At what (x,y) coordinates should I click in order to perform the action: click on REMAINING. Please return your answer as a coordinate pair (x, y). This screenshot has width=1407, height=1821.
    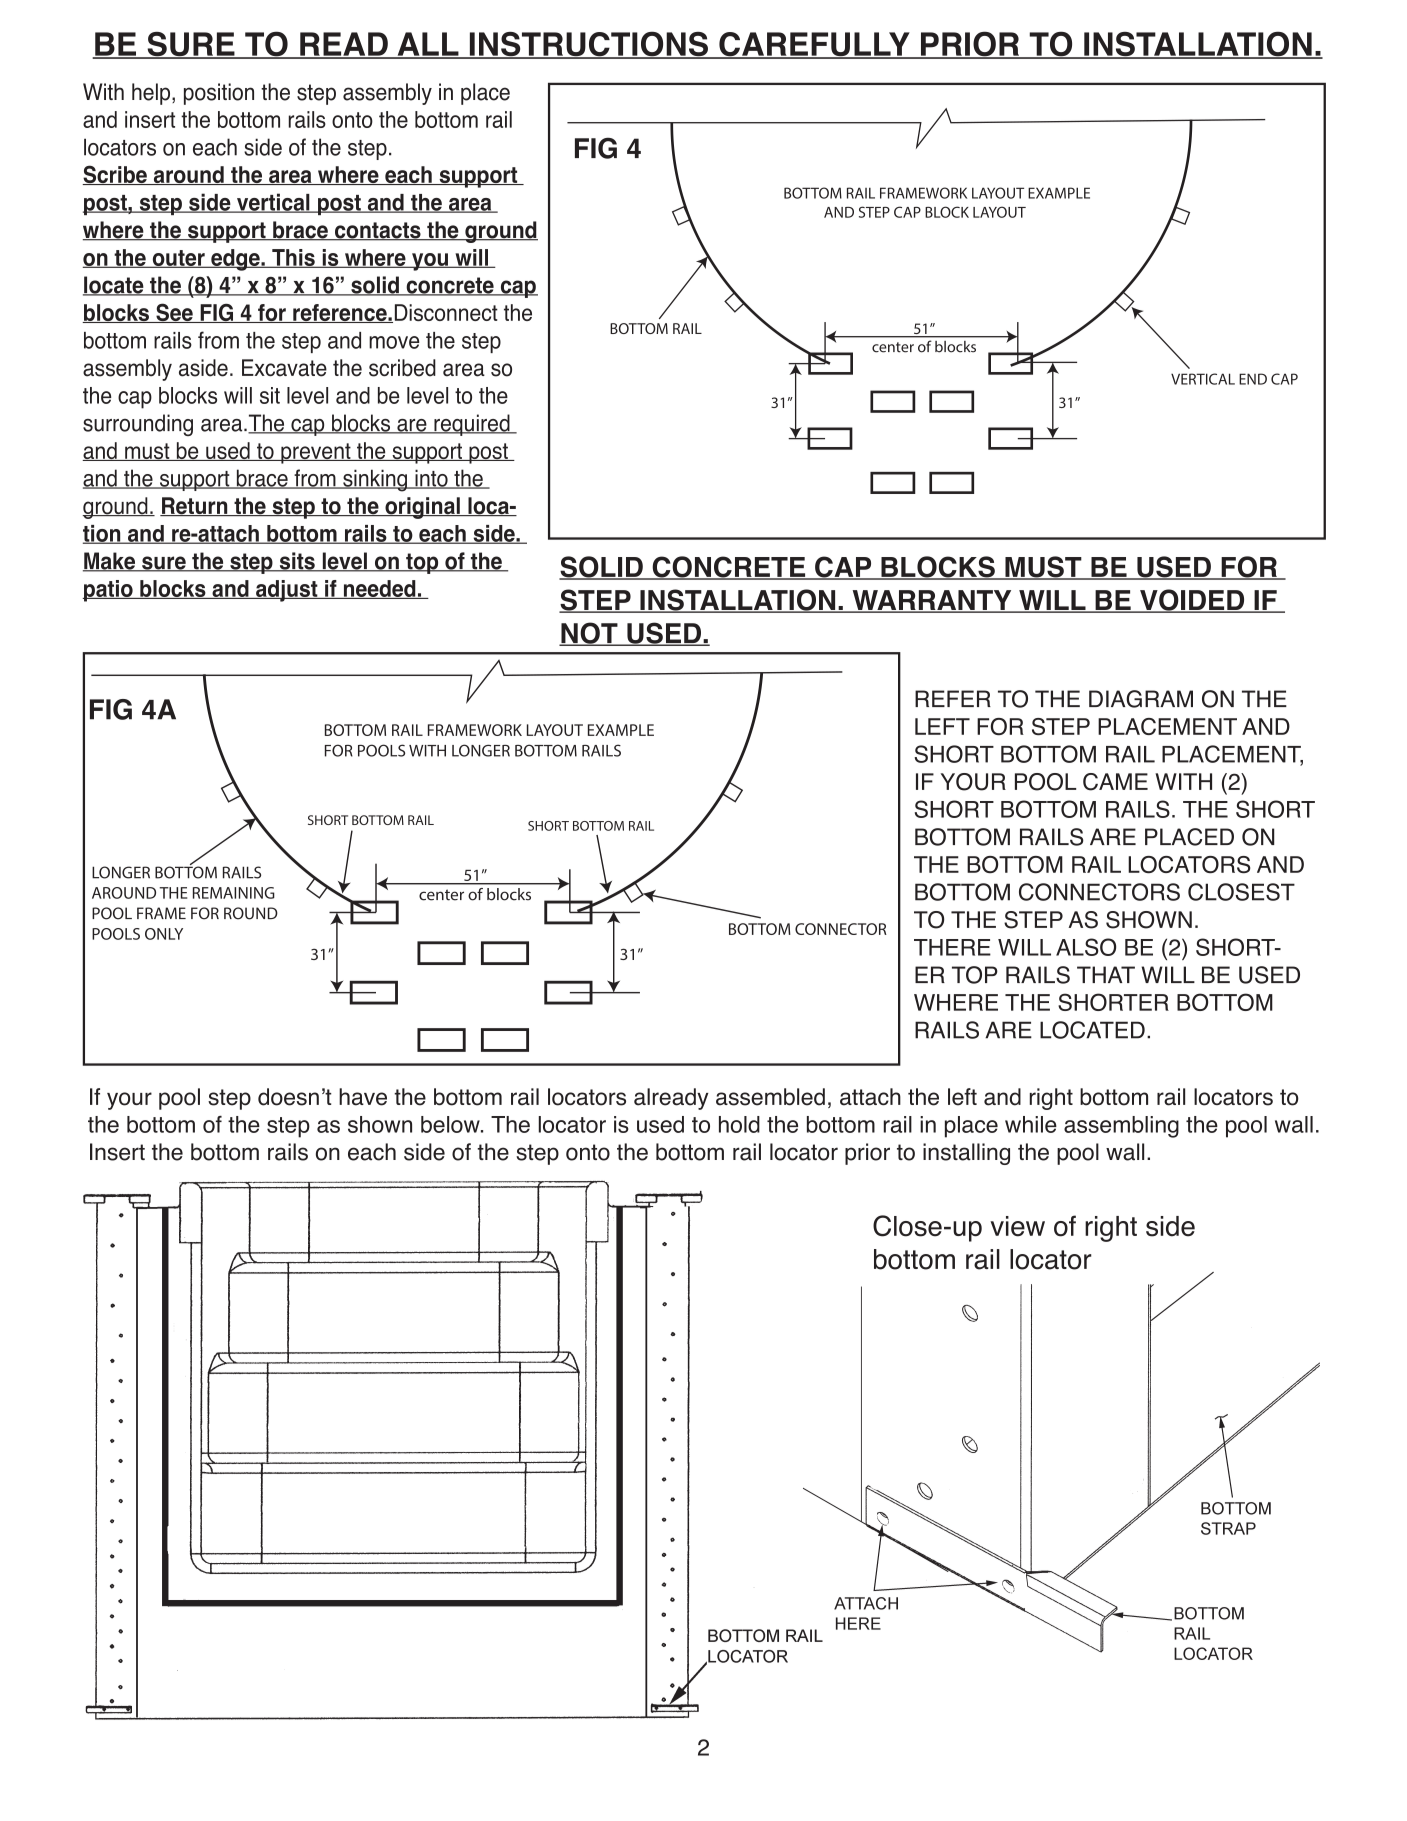
    Looking at the image, I should click on (234, 893).
